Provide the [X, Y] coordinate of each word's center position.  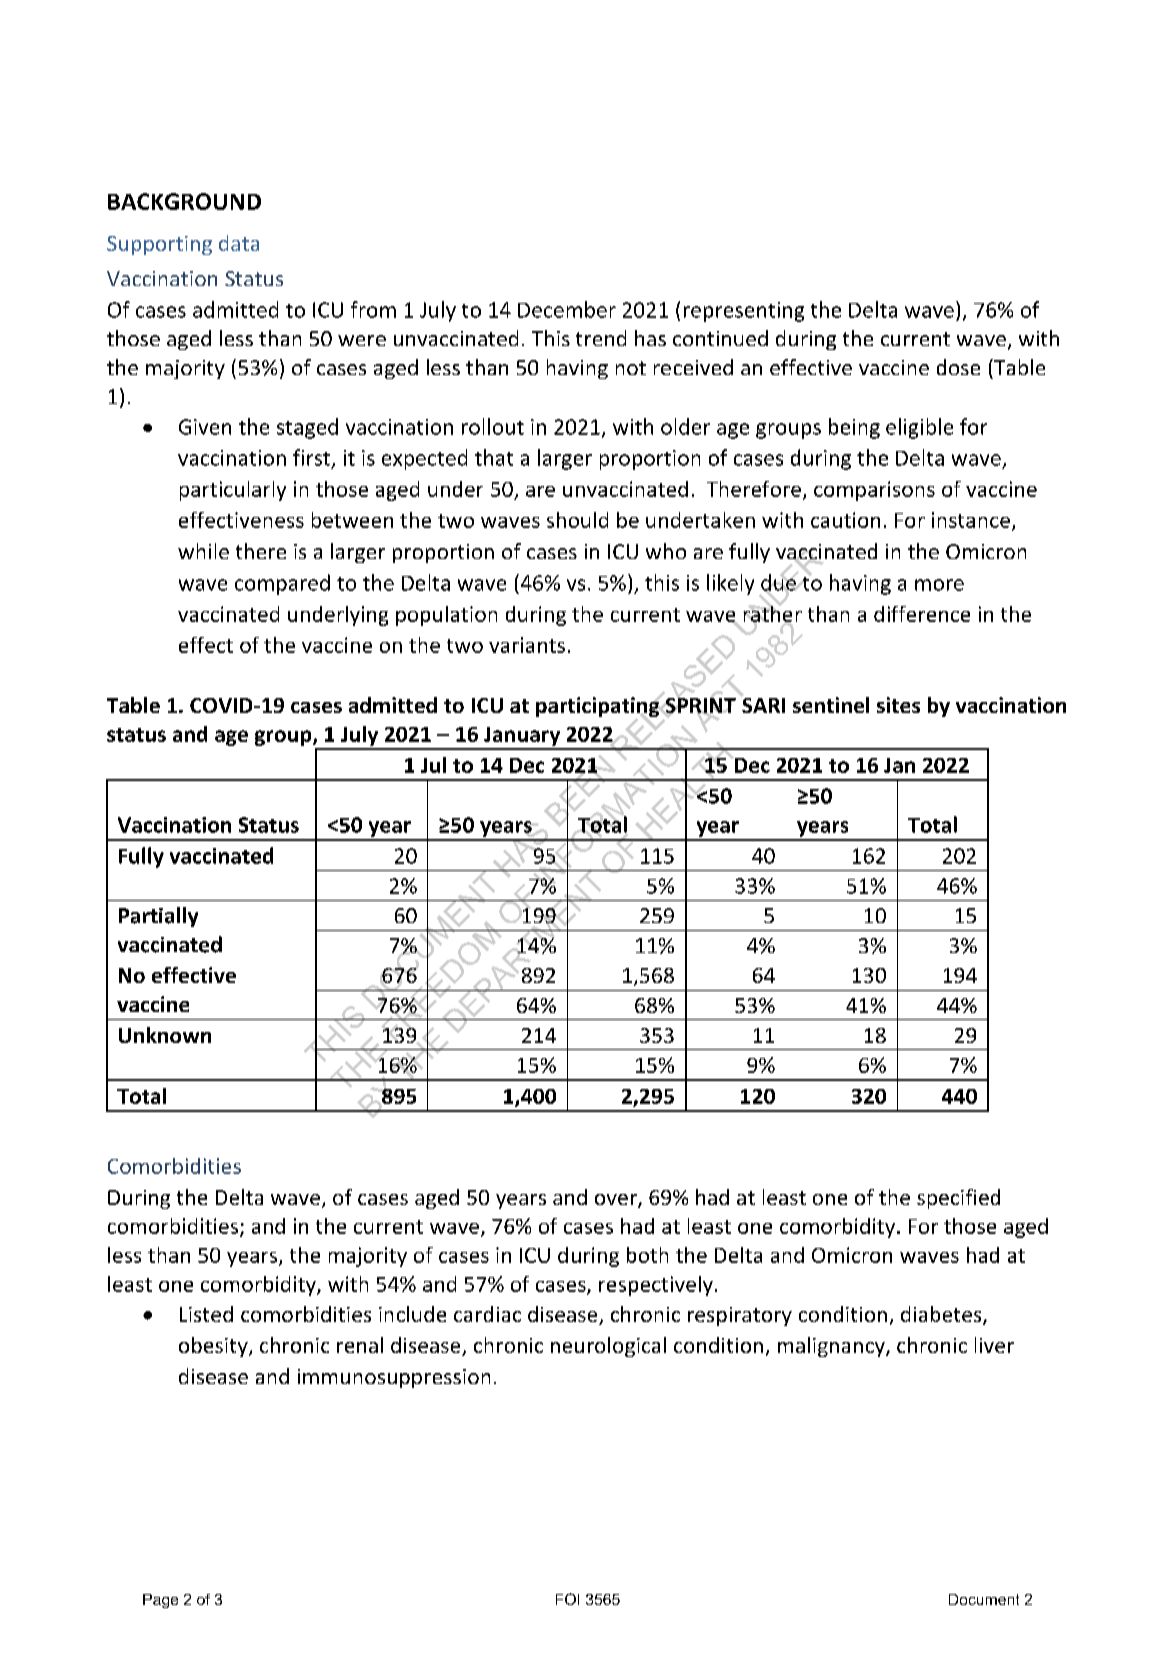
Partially [158, 917]
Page [160, 1601]
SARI [762, 704]
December [567, 309]
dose [958, 367]
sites [898, 705]
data [239, 243]
